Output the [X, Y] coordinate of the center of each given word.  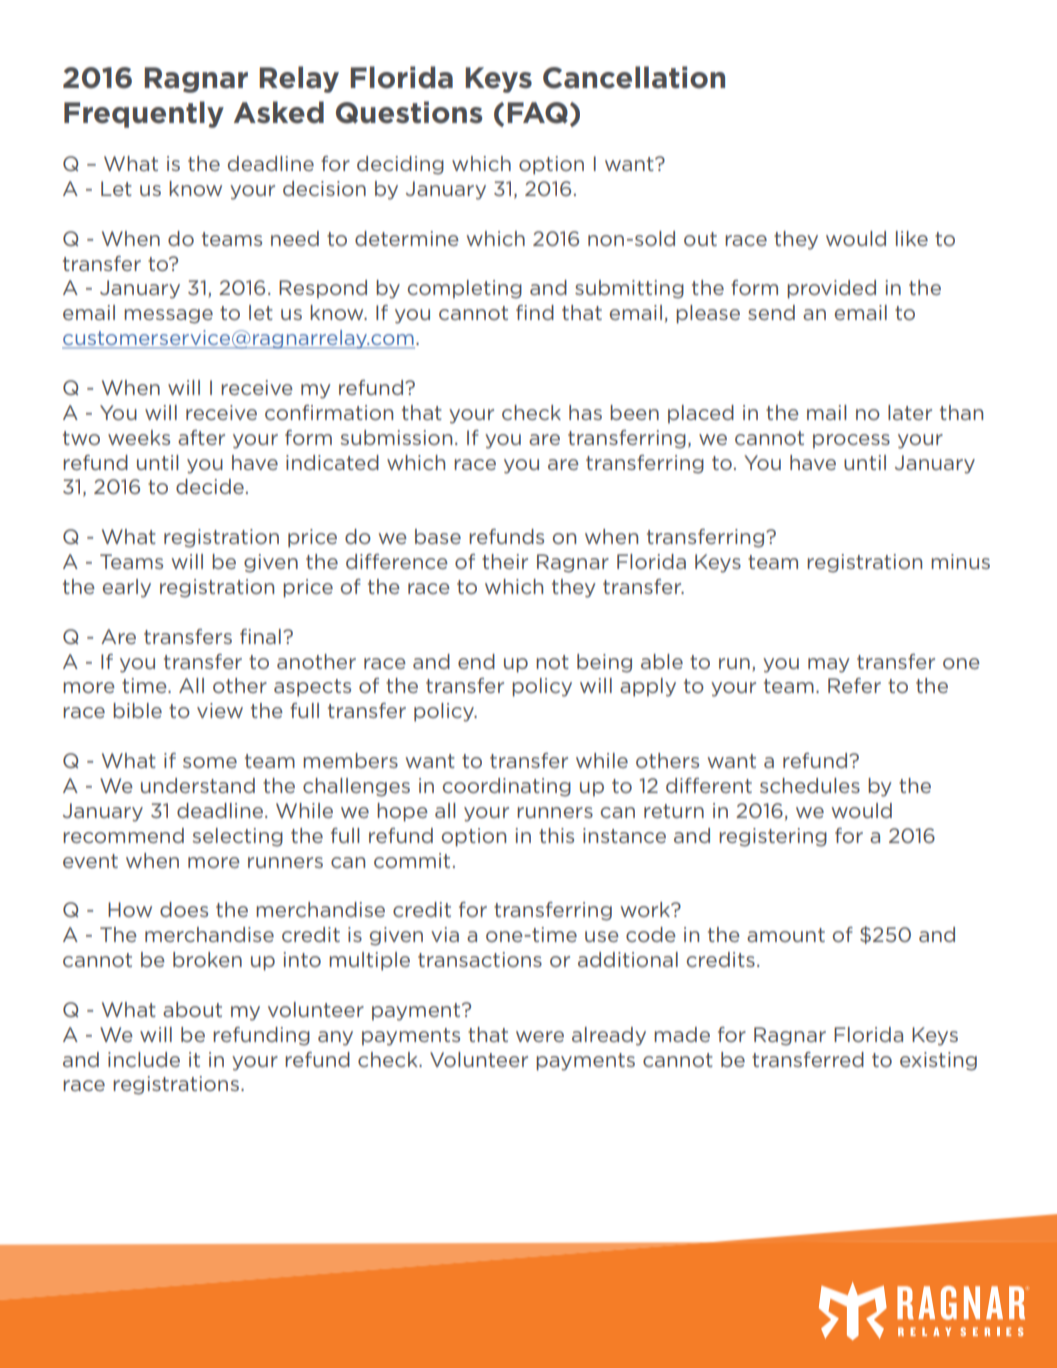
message [168, 316]
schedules [810, 785]
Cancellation [634, 77]
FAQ [537, 113]
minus [960, 561]
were [540, 1036]
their [505, 561]
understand [198, 785]
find [535, 312]
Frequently [144, 114]
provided [831, 289]
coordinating [507, 787]
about [192, 1009]
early [127, 588]
